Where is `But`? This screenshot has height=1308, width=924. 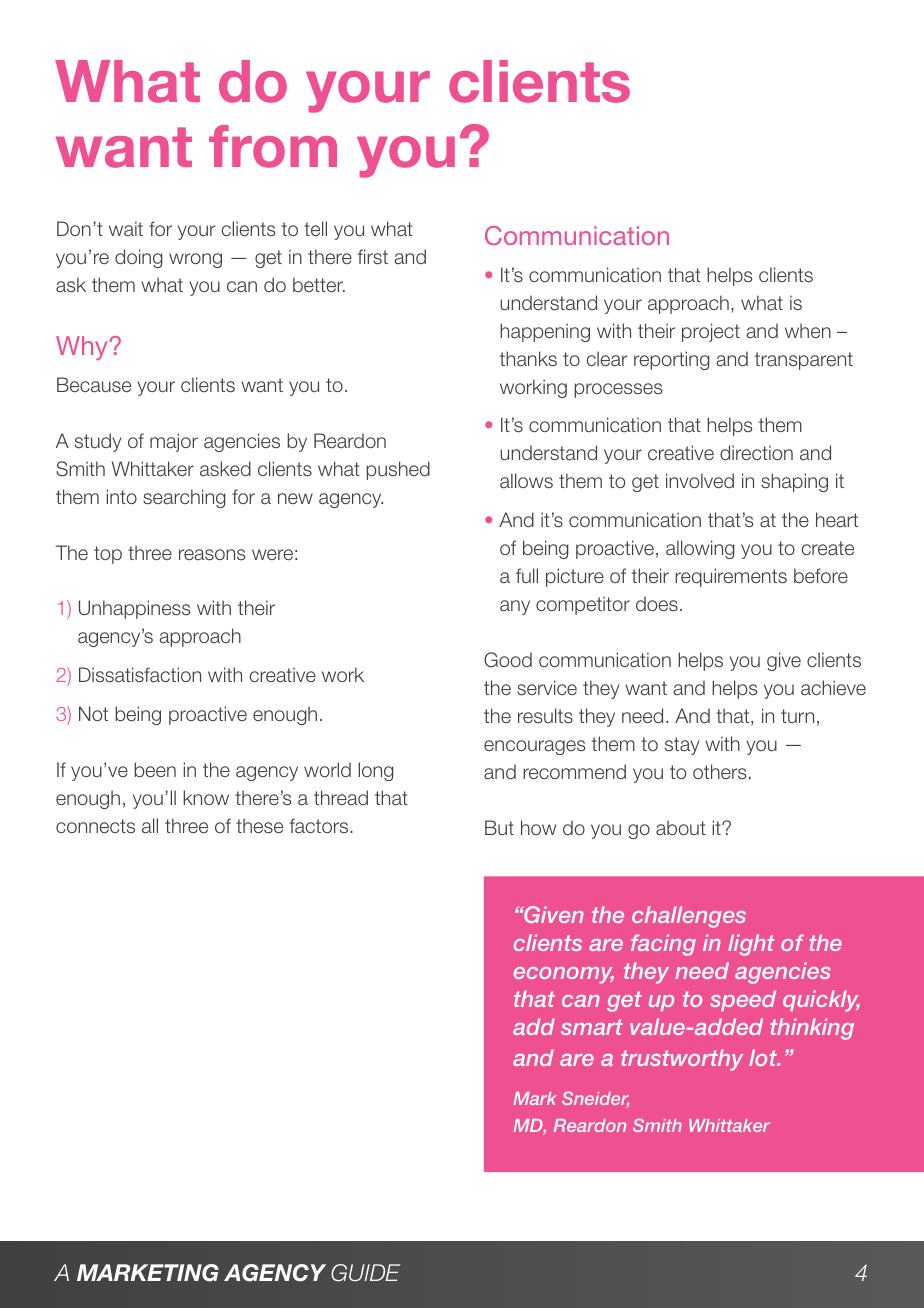 But is located at coordinates (499, 827).
